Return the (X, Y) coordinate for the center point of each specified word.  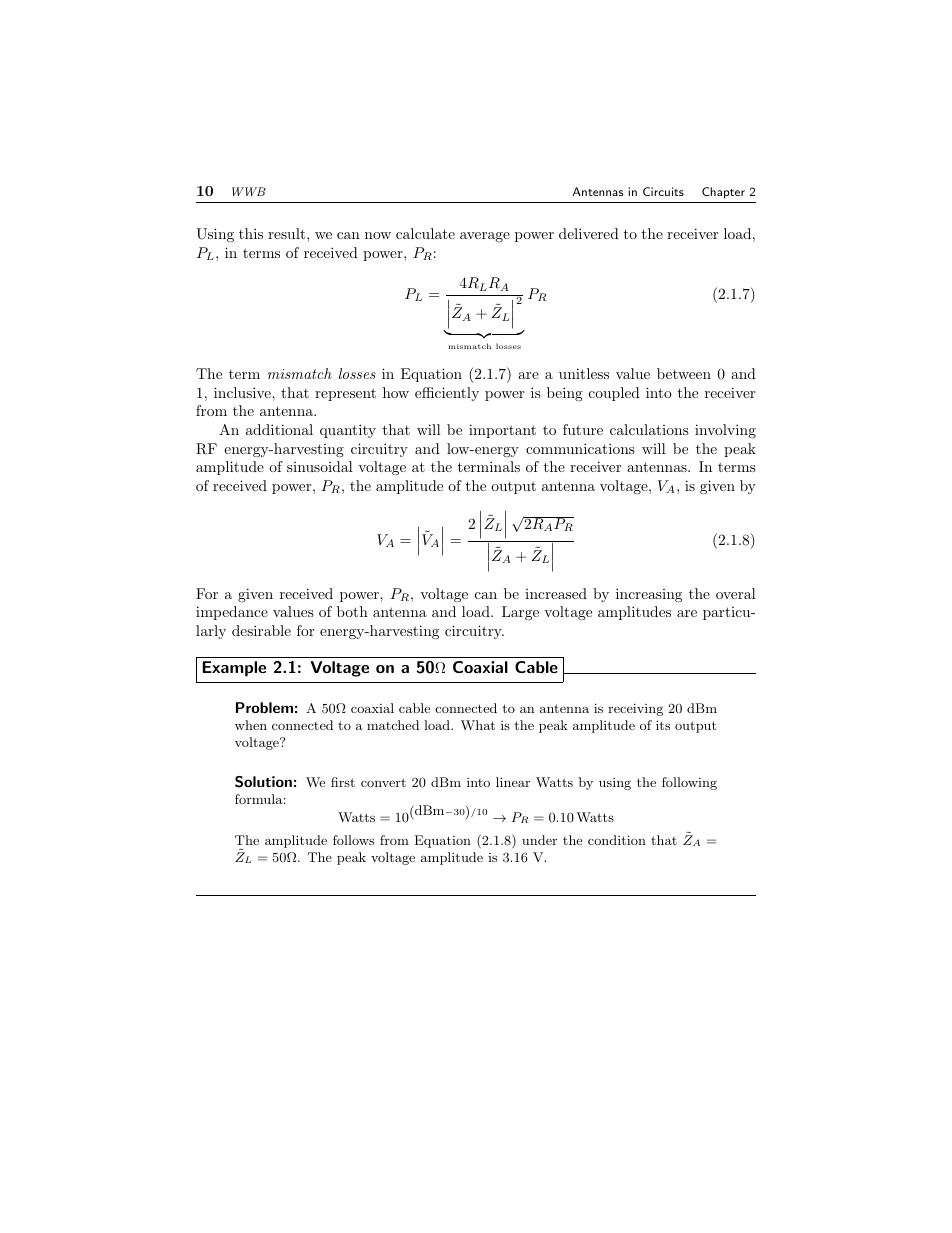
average (485, 237)
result (288, 233)
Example (234, 669)
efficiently (447, 394)
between (684, 373)
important (502, 431)
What (478, 725)
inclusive (243, 392)
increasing (649, 595)
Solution (263, 782)
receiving (635, 709)
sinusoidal (320, 466)
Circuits (663, 191)
